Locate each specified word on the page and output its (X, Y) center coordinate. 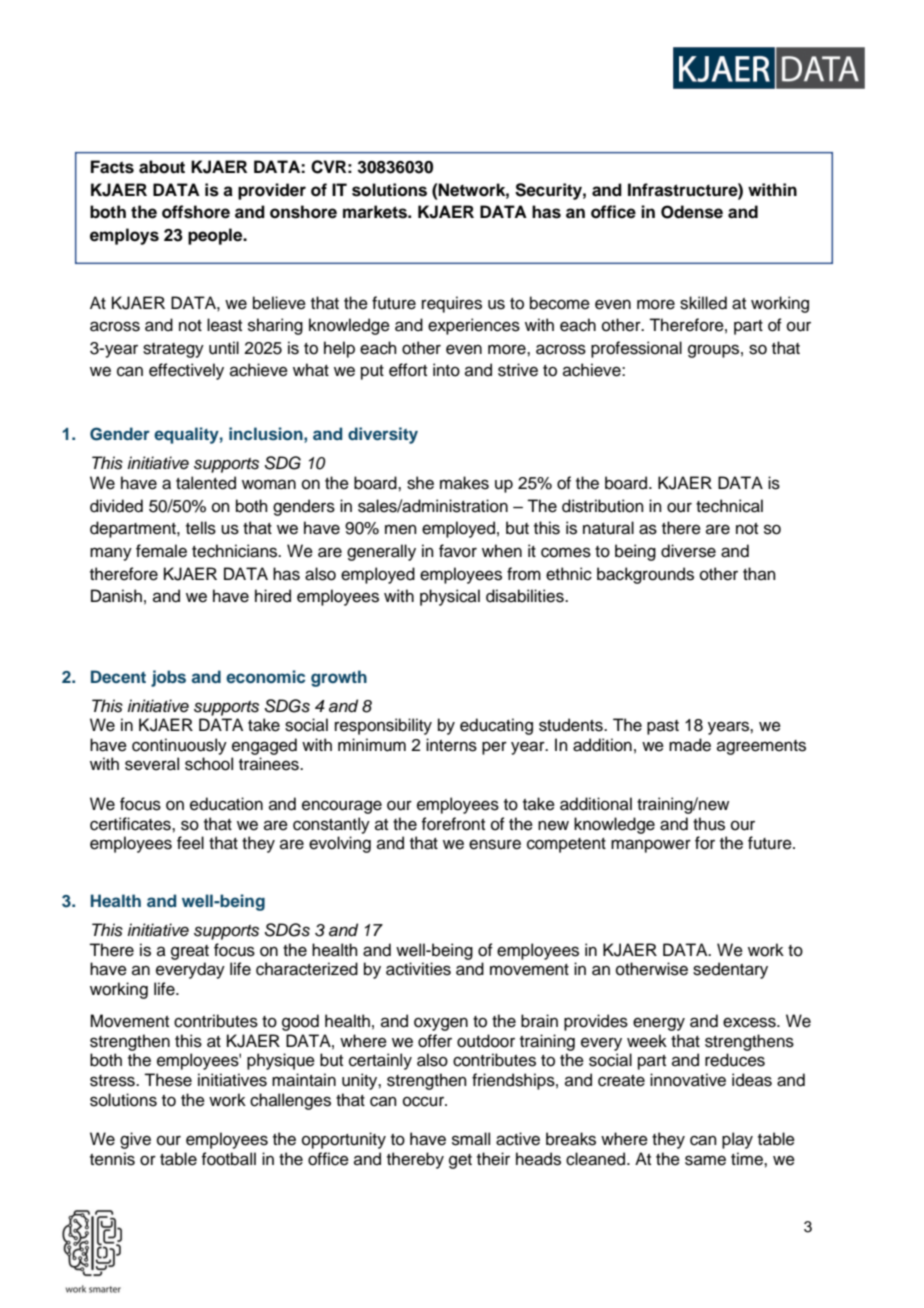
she (420, 483)
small (471, 1139)
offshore (196, 212)
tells (201, 528)
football (228, 1159)
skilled (703, 303)
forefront (453, 824)
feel (190, 843)
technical (729, 506)
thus (709, 824)
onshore (303, 212)
